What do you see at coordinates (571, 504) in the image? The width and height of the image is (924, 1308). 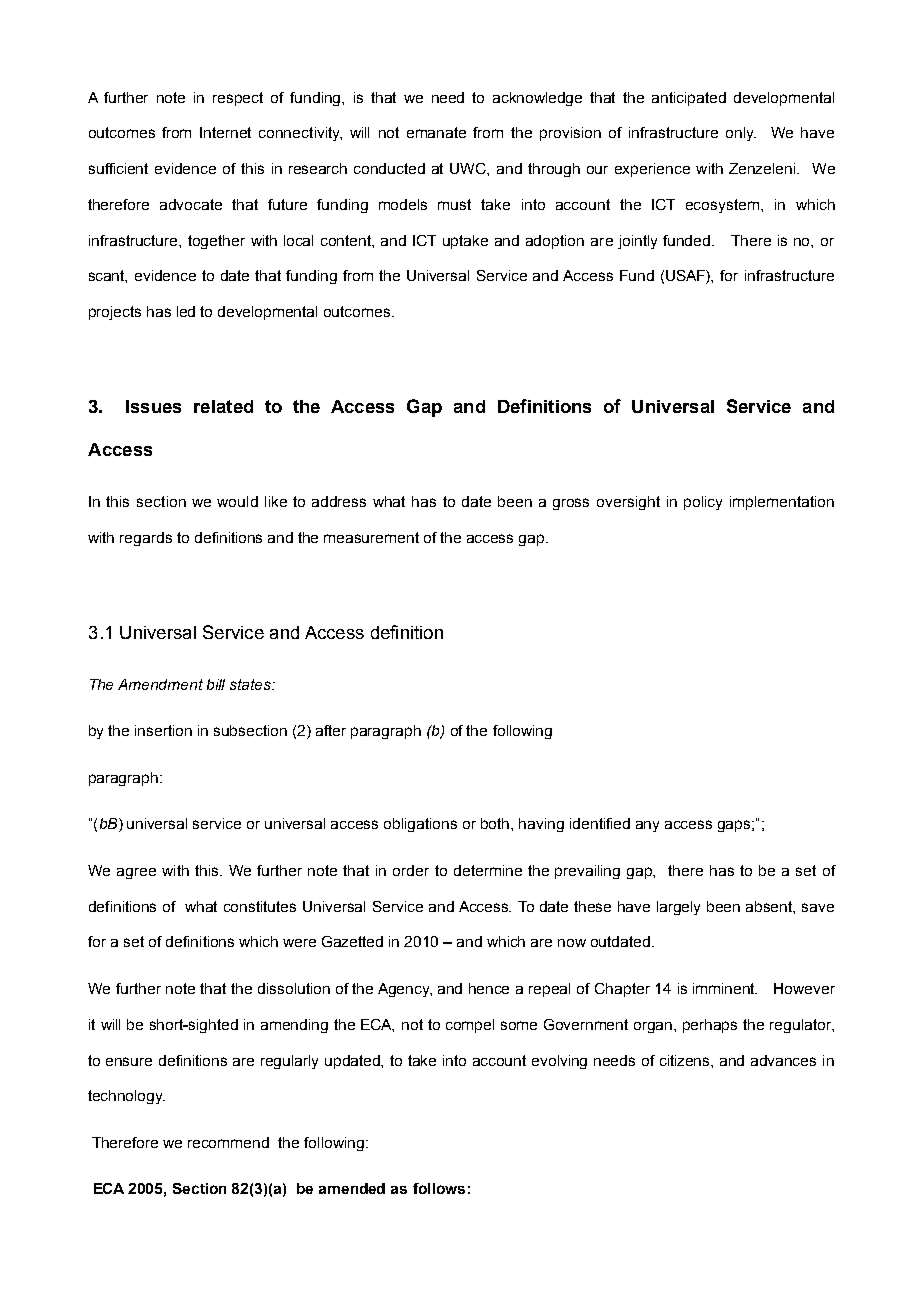 I see `gross` at bounding box center [571, 504].
